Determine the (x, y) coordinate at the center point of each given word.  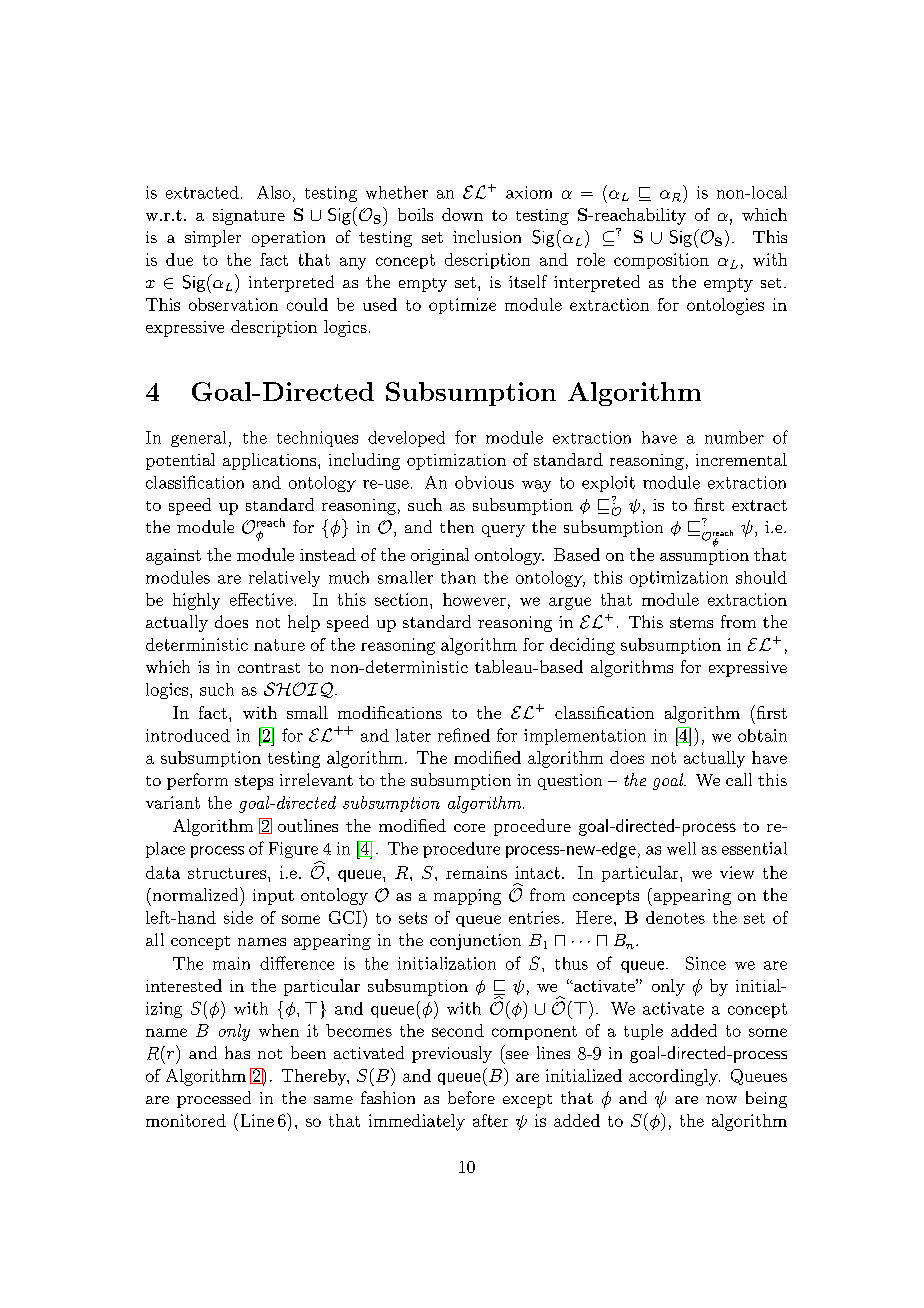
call (739, 779)
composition (661, 261)
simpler (213, 238)
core (469, 828)
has (237, 1052)
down (462, 214)
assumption (704, 555)
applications (271, 461)
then (457, 526)
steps (254, 782)
